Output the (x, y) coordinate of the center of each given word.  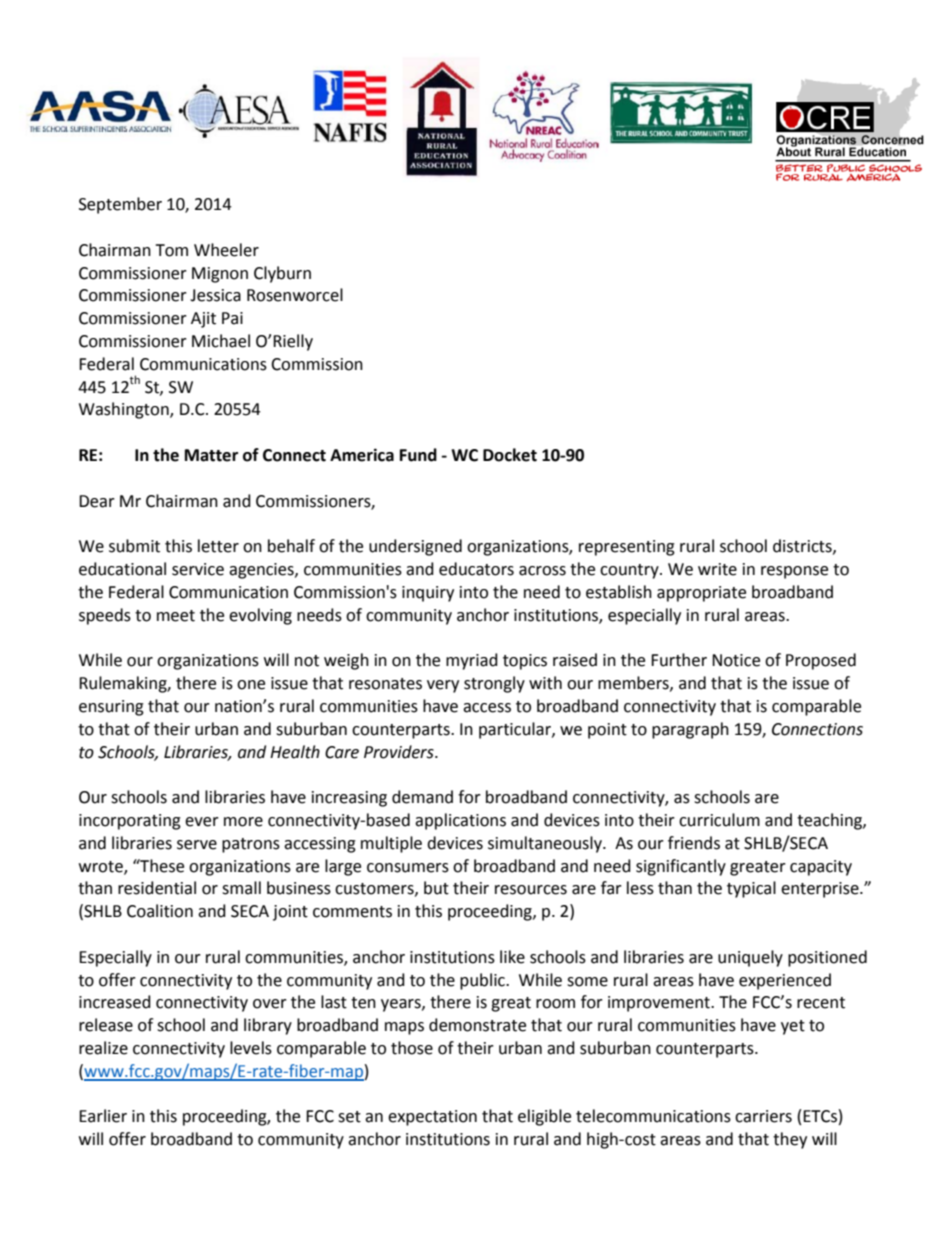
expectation (432, 1118)
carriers (763, 1116)
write (717, 569)
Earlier (103, 1116)
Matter (211, 455)
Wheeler (226, 250)
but (436, 888)
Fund (418, 455)
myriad (472, 661)
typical (751, 889)
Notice (736, 660)
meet (176, 616)
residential (157, 888)
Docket (510, 455)
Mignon (220, 275)
